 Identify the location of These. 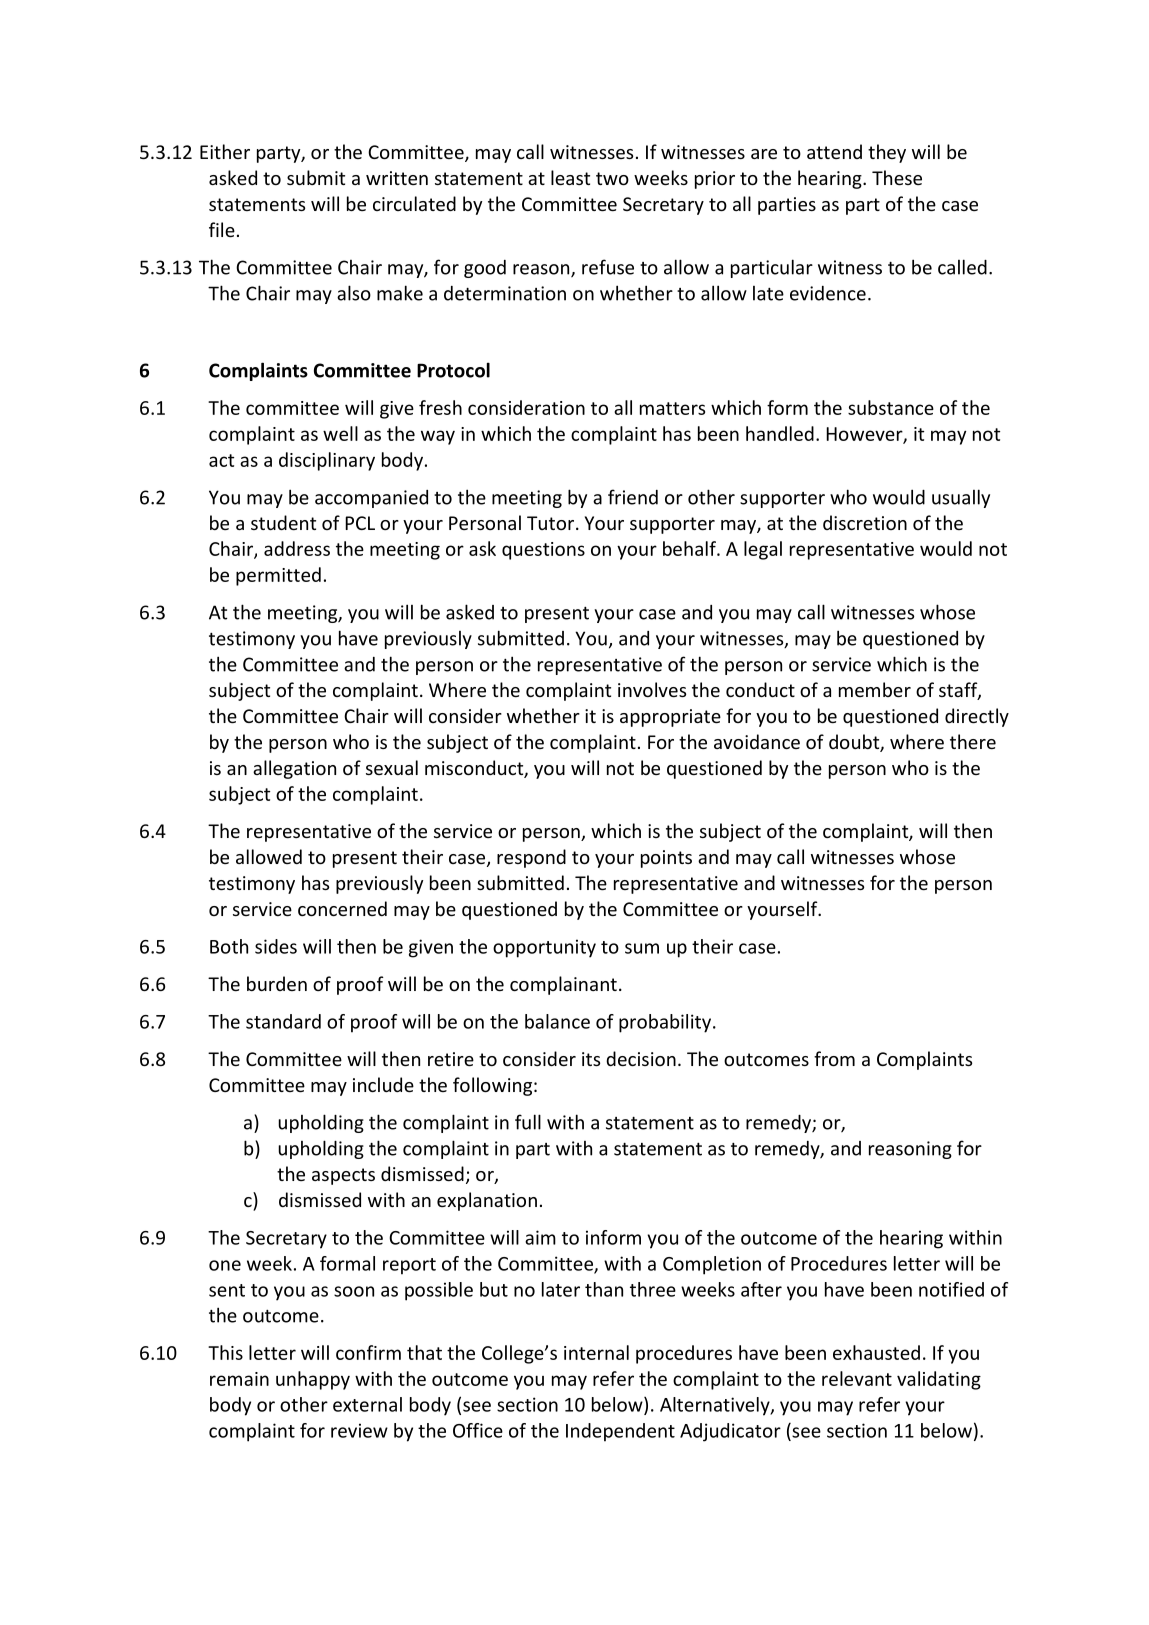
(897, 177).
